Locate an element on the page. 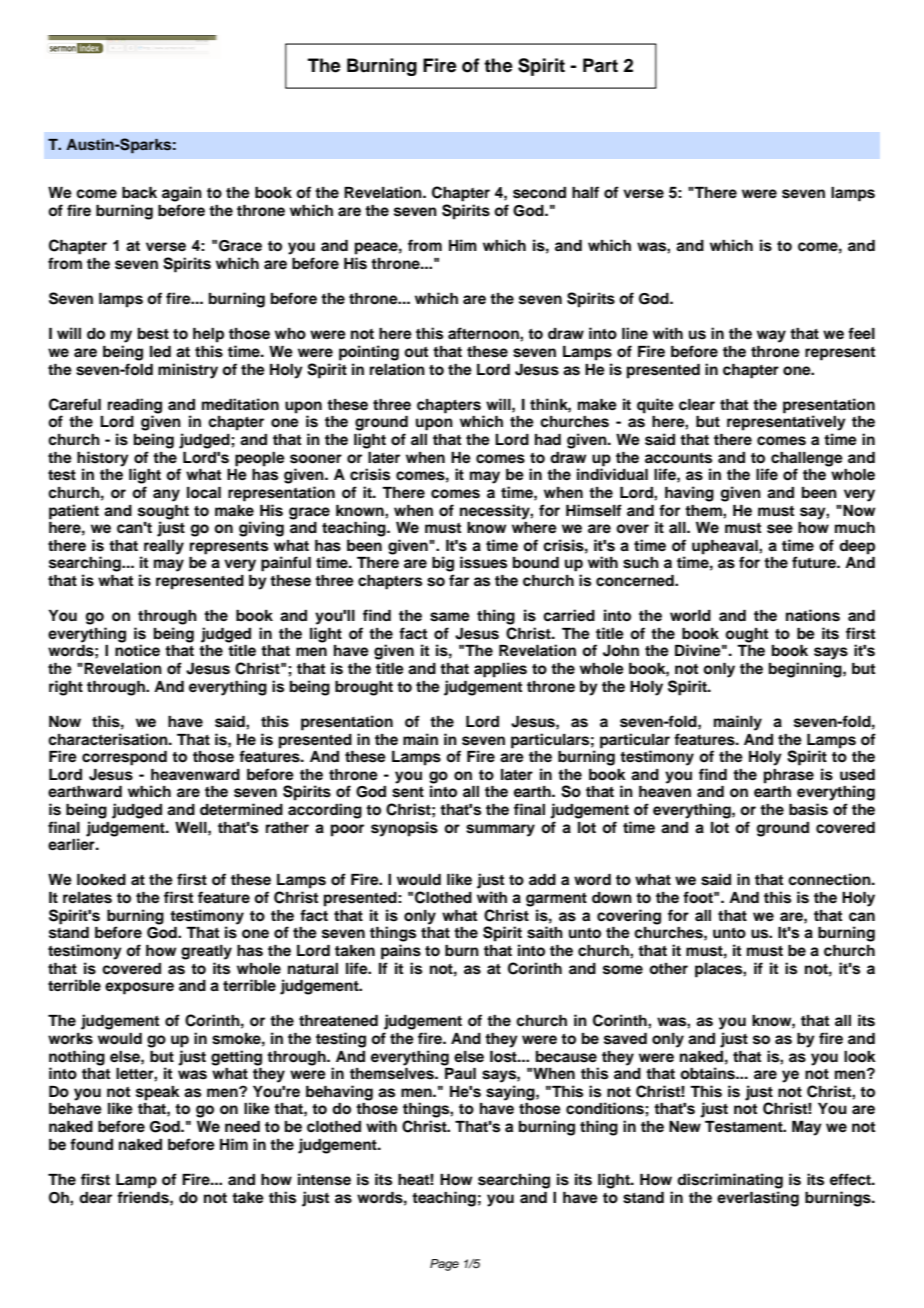 The width and height of the image is (924, 1308). applies is located at coordinates (500, 670).
